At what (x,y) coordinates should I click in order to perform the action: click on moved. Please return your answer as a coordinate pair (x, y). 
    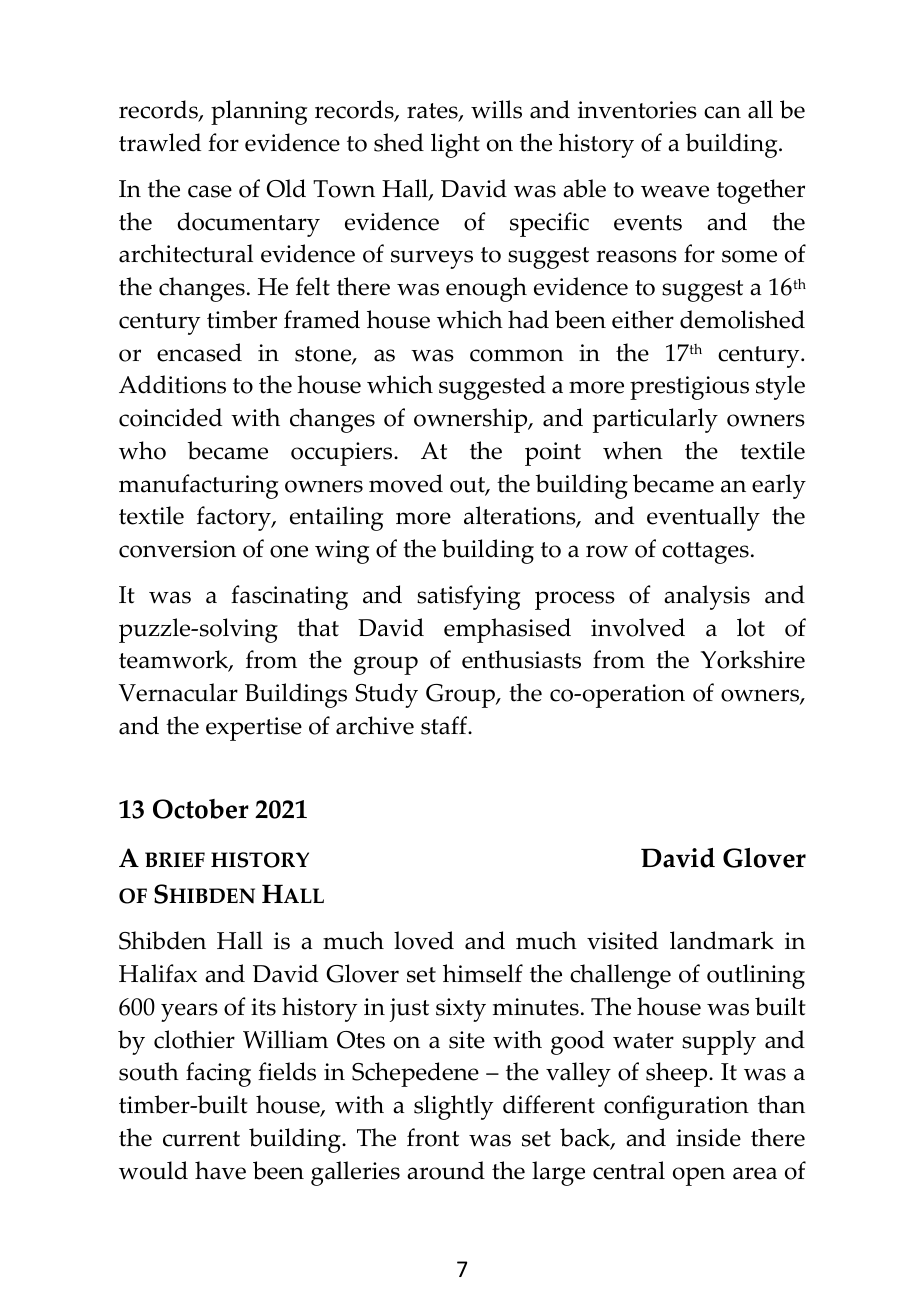
    Looking at the image, I should click on (406, 483).
